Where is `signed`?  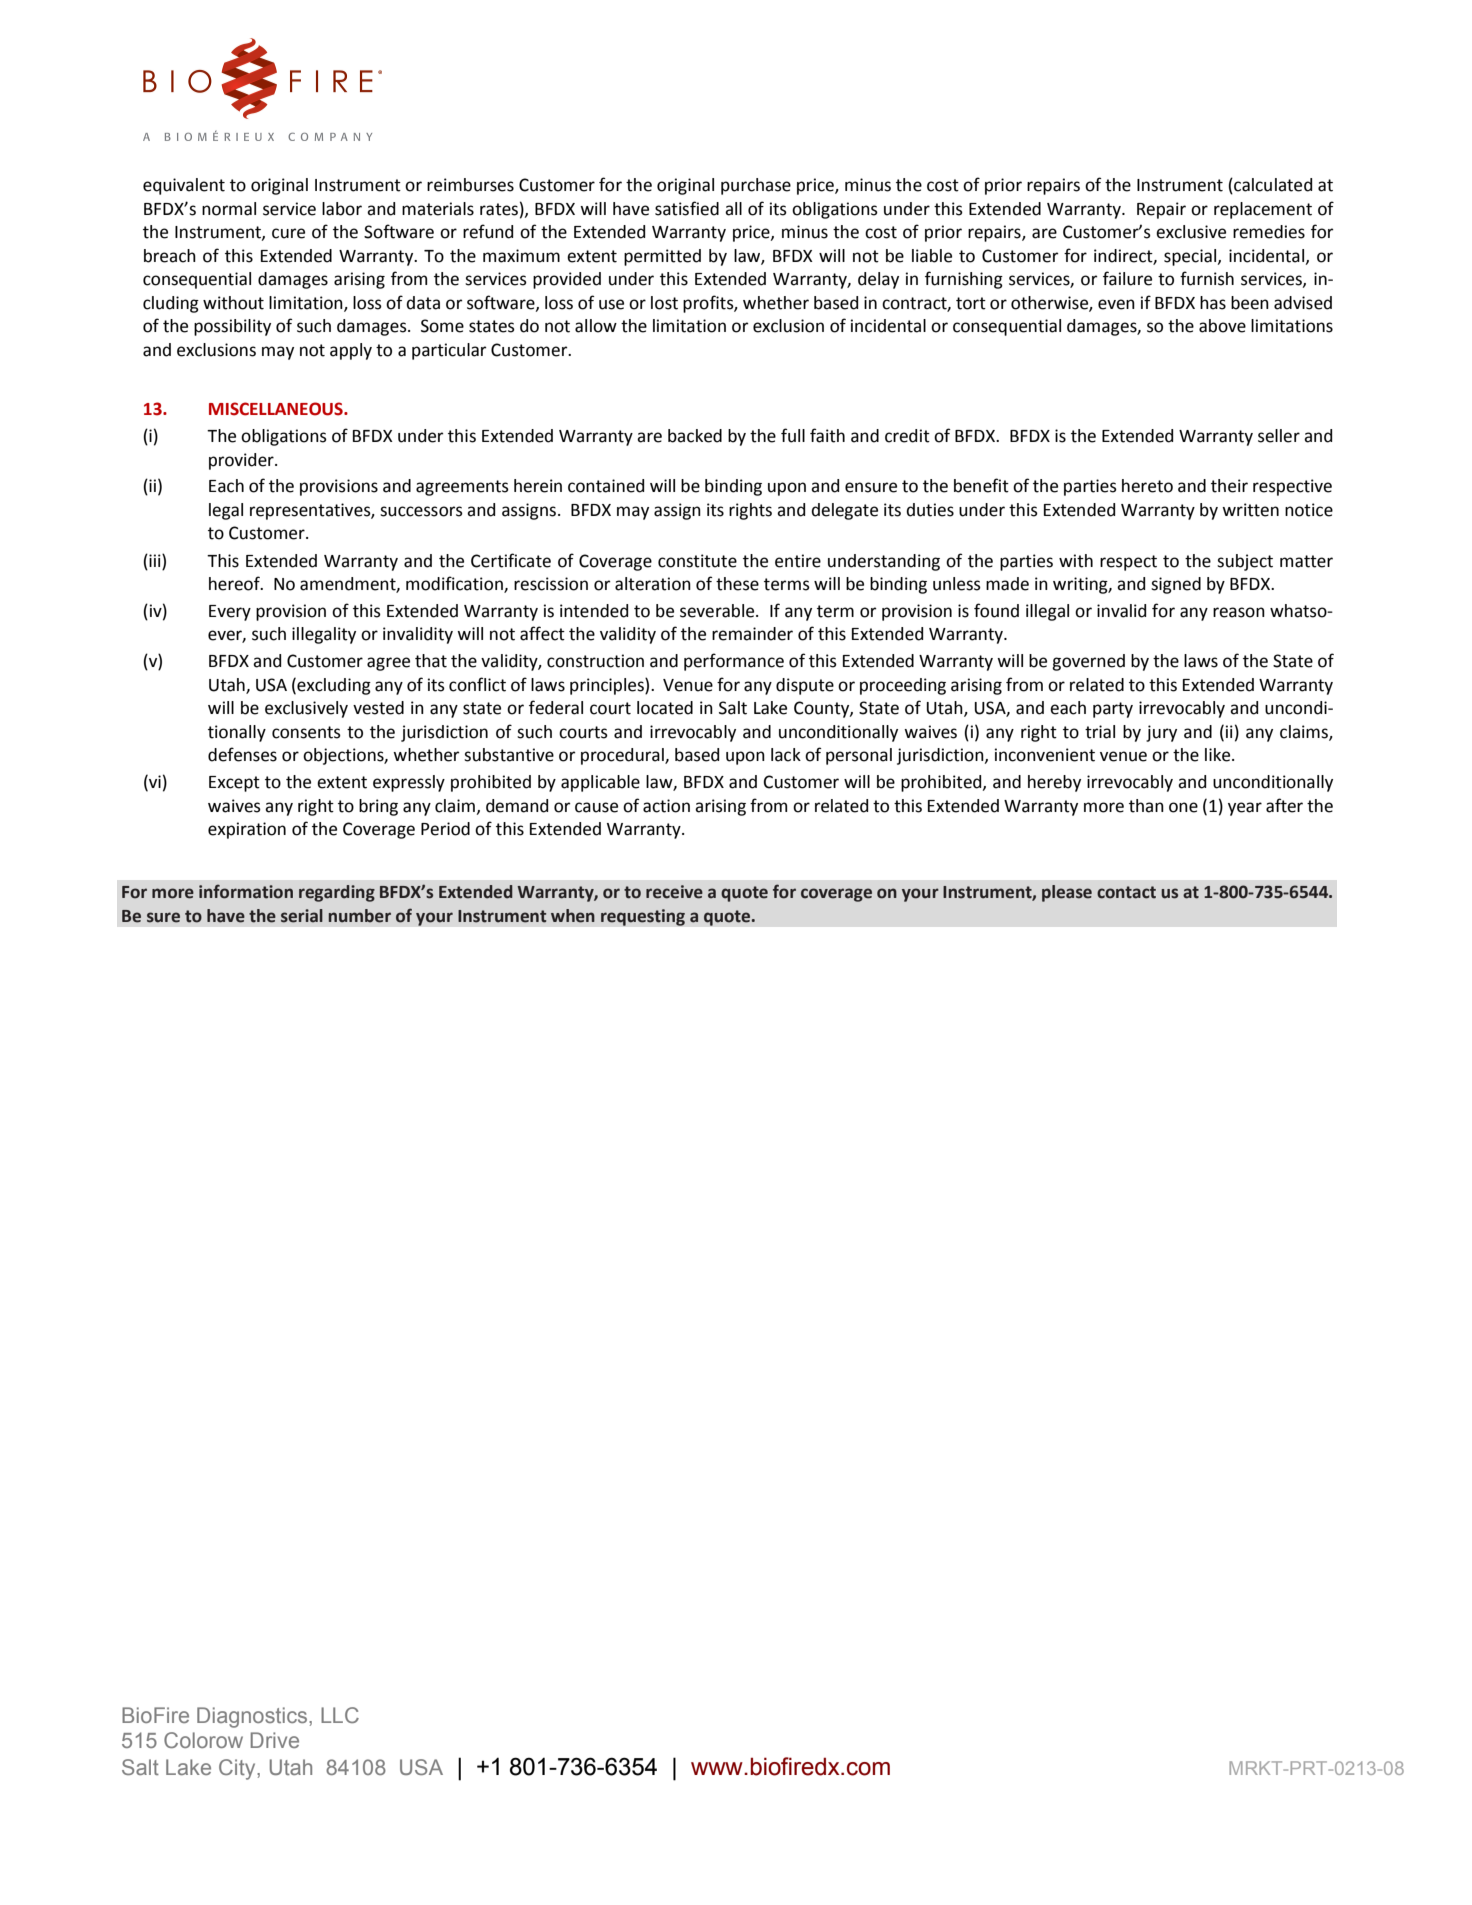 signed is located at coordinates (1176, 585).
